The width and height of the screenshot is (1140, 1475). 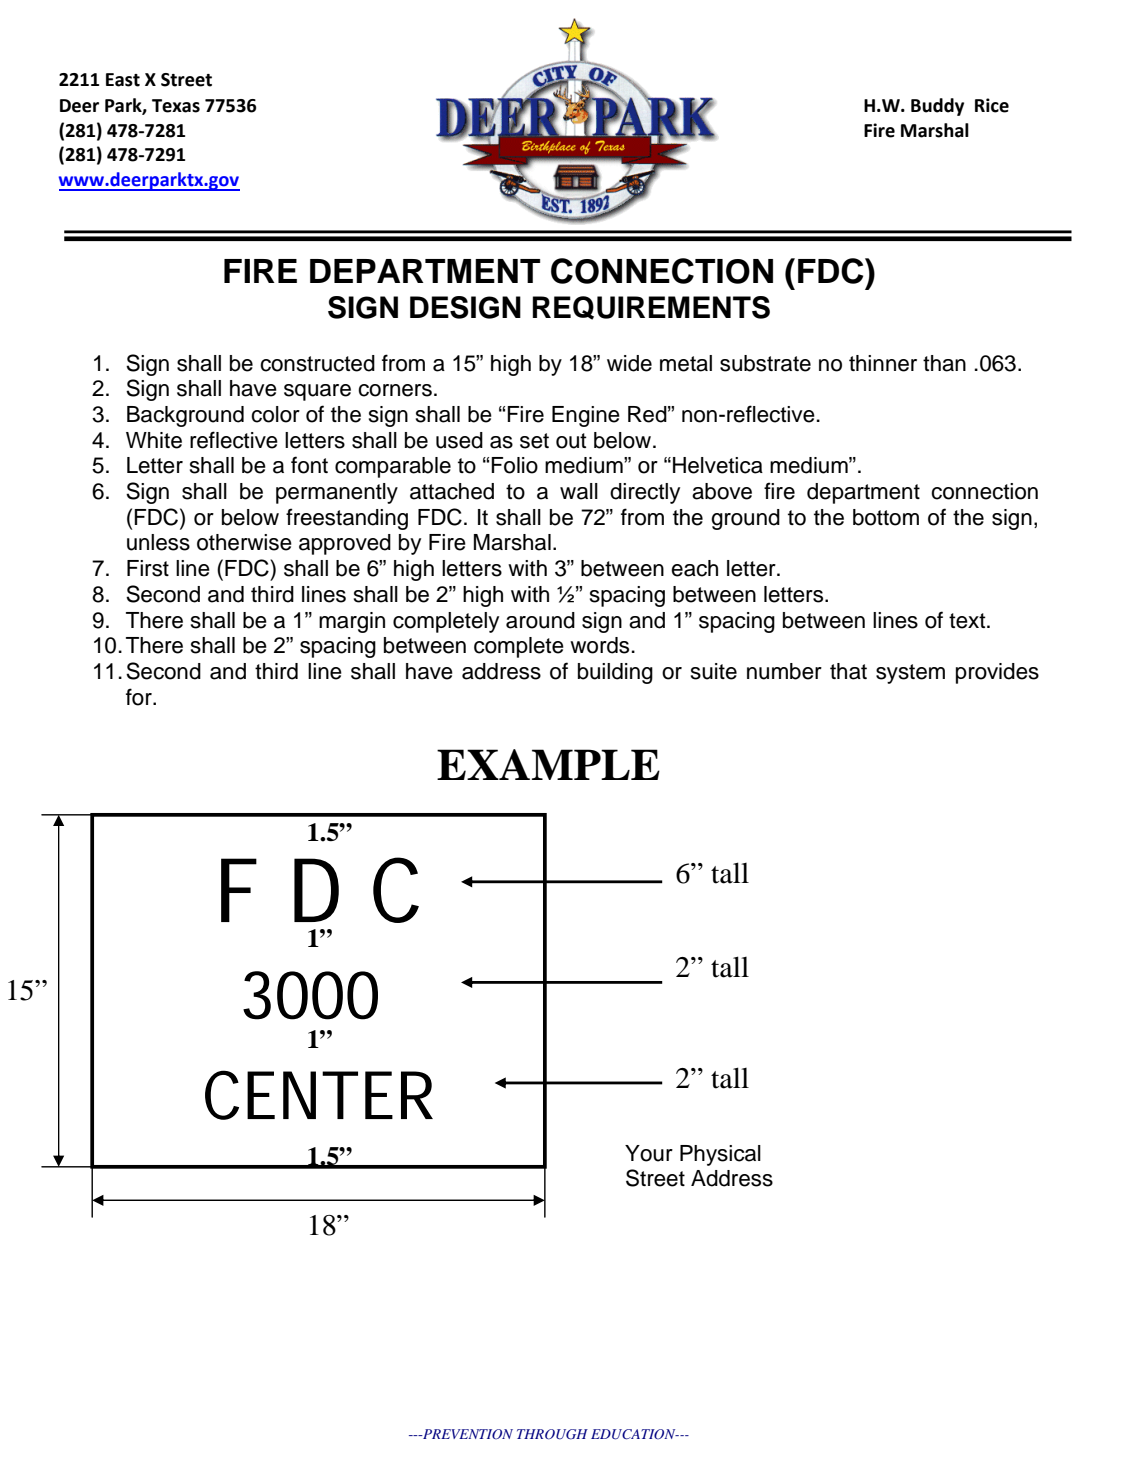 I want to click on REQUIREMENTS, so click(x=651, y=308).
